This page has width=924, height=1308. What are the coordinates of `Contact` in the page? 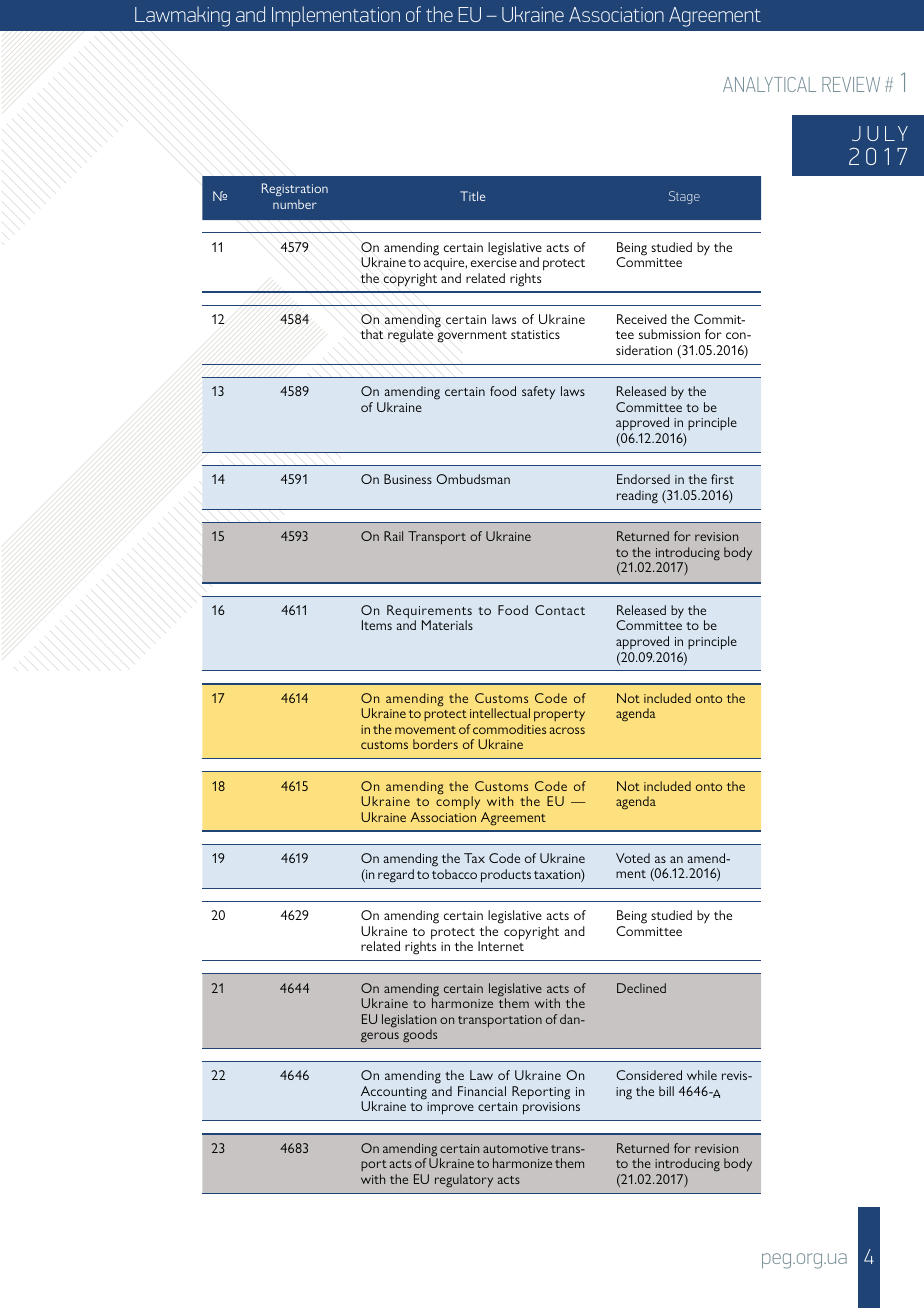 It's located at (560, 610).
